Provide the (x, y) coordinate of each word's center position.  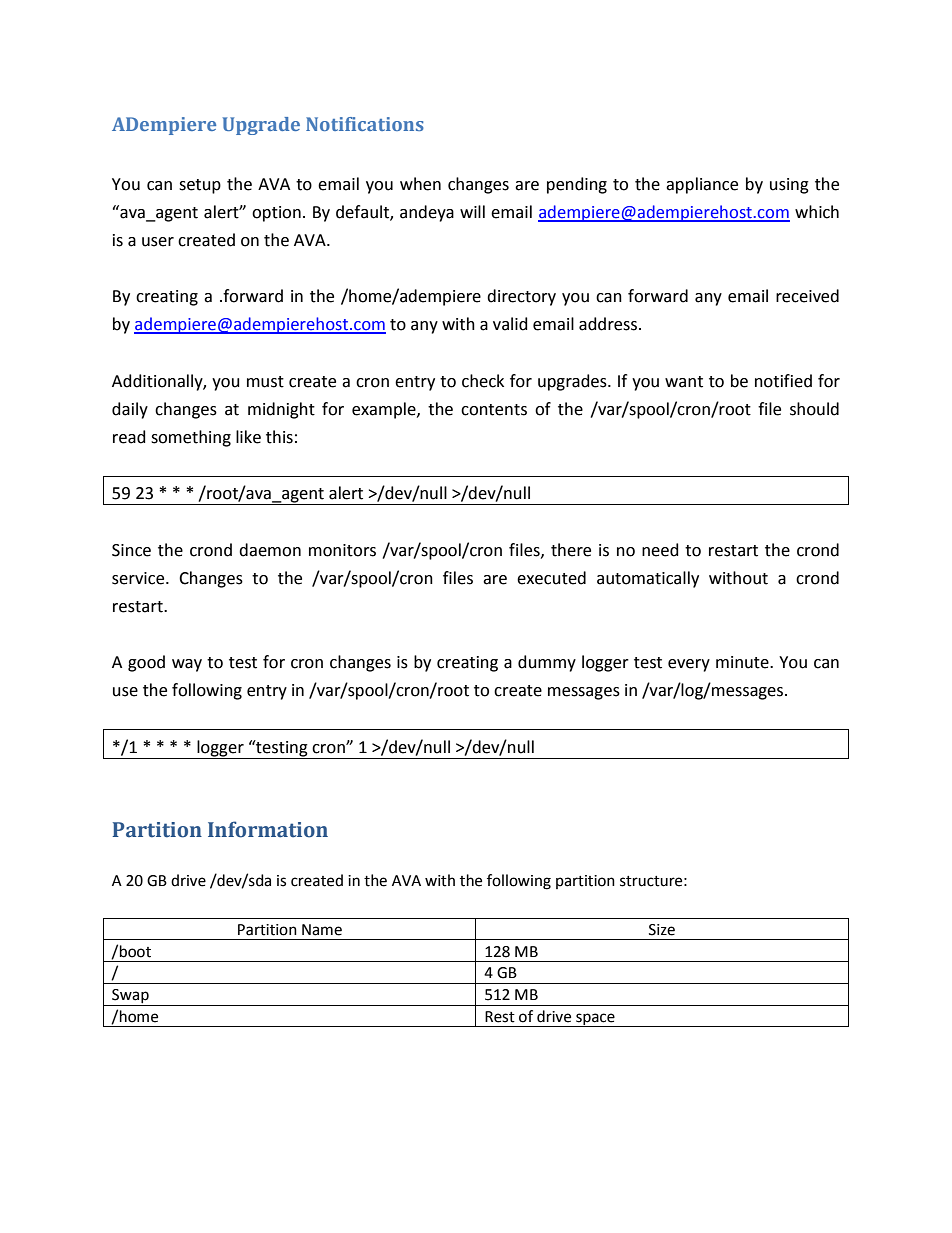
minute (743, 662)
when (420, 184)
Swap (130, 996)
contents (494, 410)
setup (200, 186)
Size (662, 930)
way (187, 665)
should (814, 409)
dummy (547, 663)
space (595, 1020)
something (191, 438)
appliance (702, 185)
